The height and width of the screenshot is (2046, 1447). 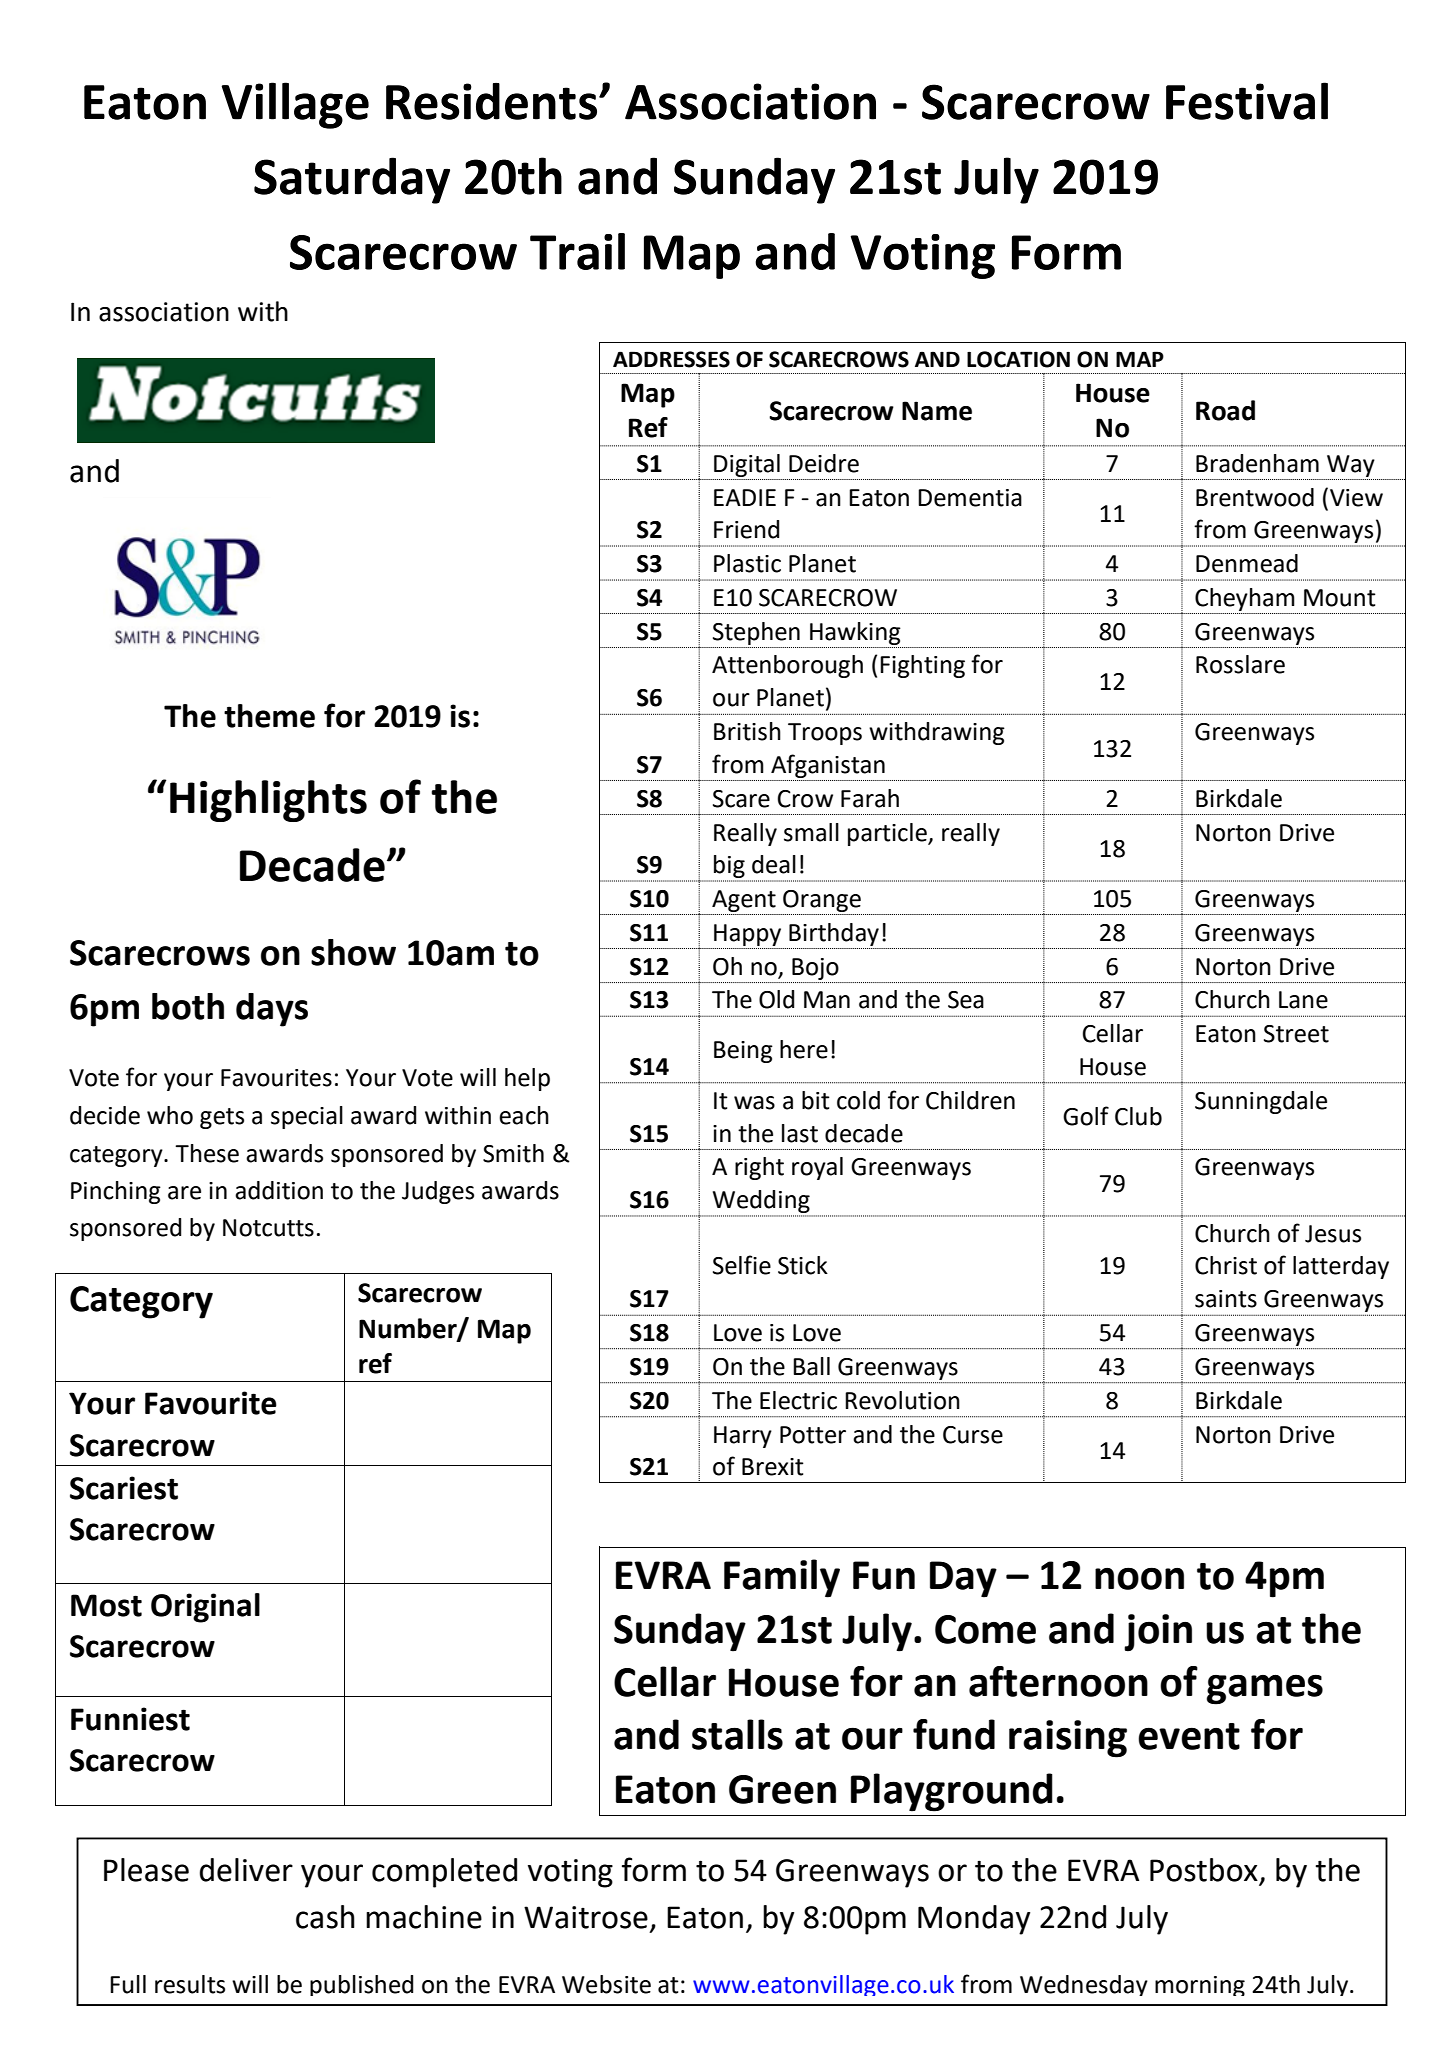 I want to click on days, so click(x=272, y=1010).
